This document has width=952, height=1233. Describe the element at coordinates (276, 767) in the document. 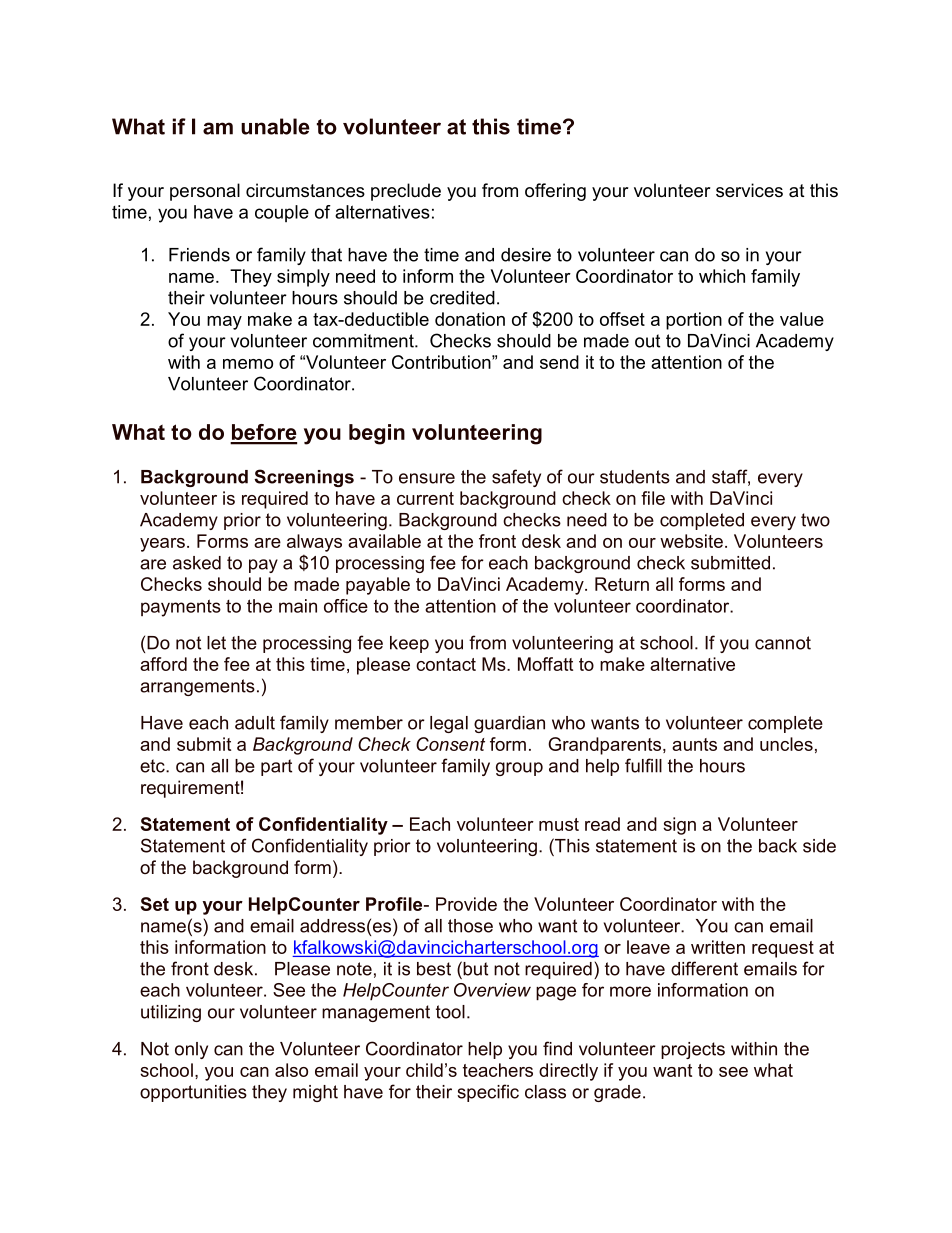

I see `part` at that location.
